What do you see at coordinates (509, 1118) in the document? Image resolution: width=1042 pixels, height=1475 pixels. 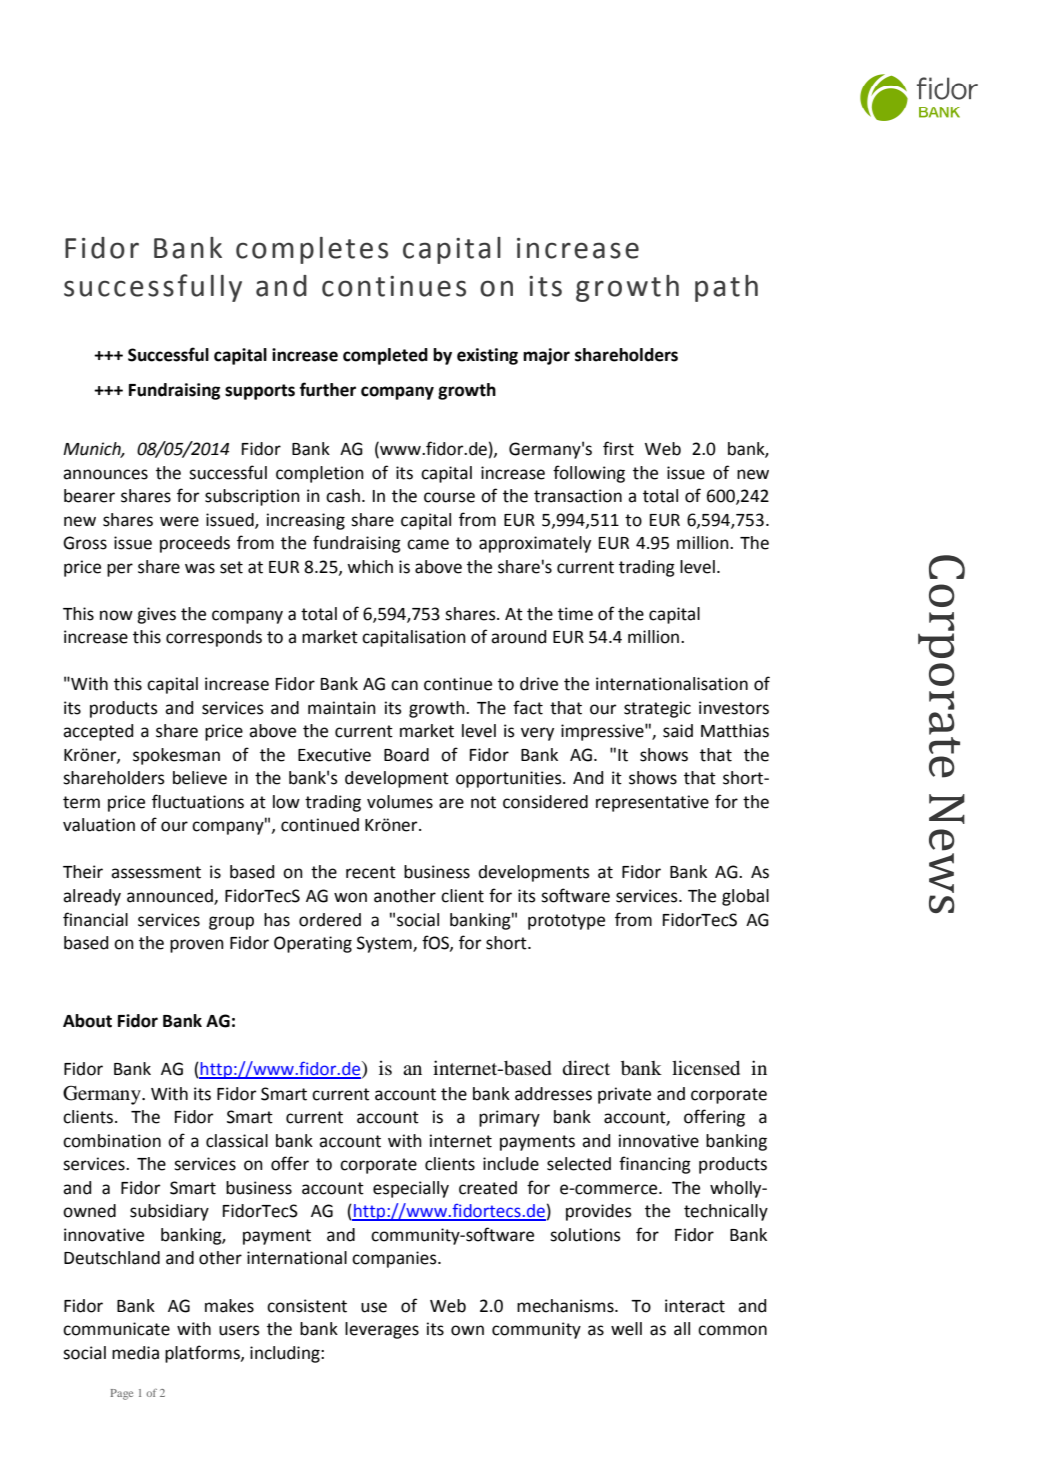 I see `primary` at bounding box center [509, 1118].
